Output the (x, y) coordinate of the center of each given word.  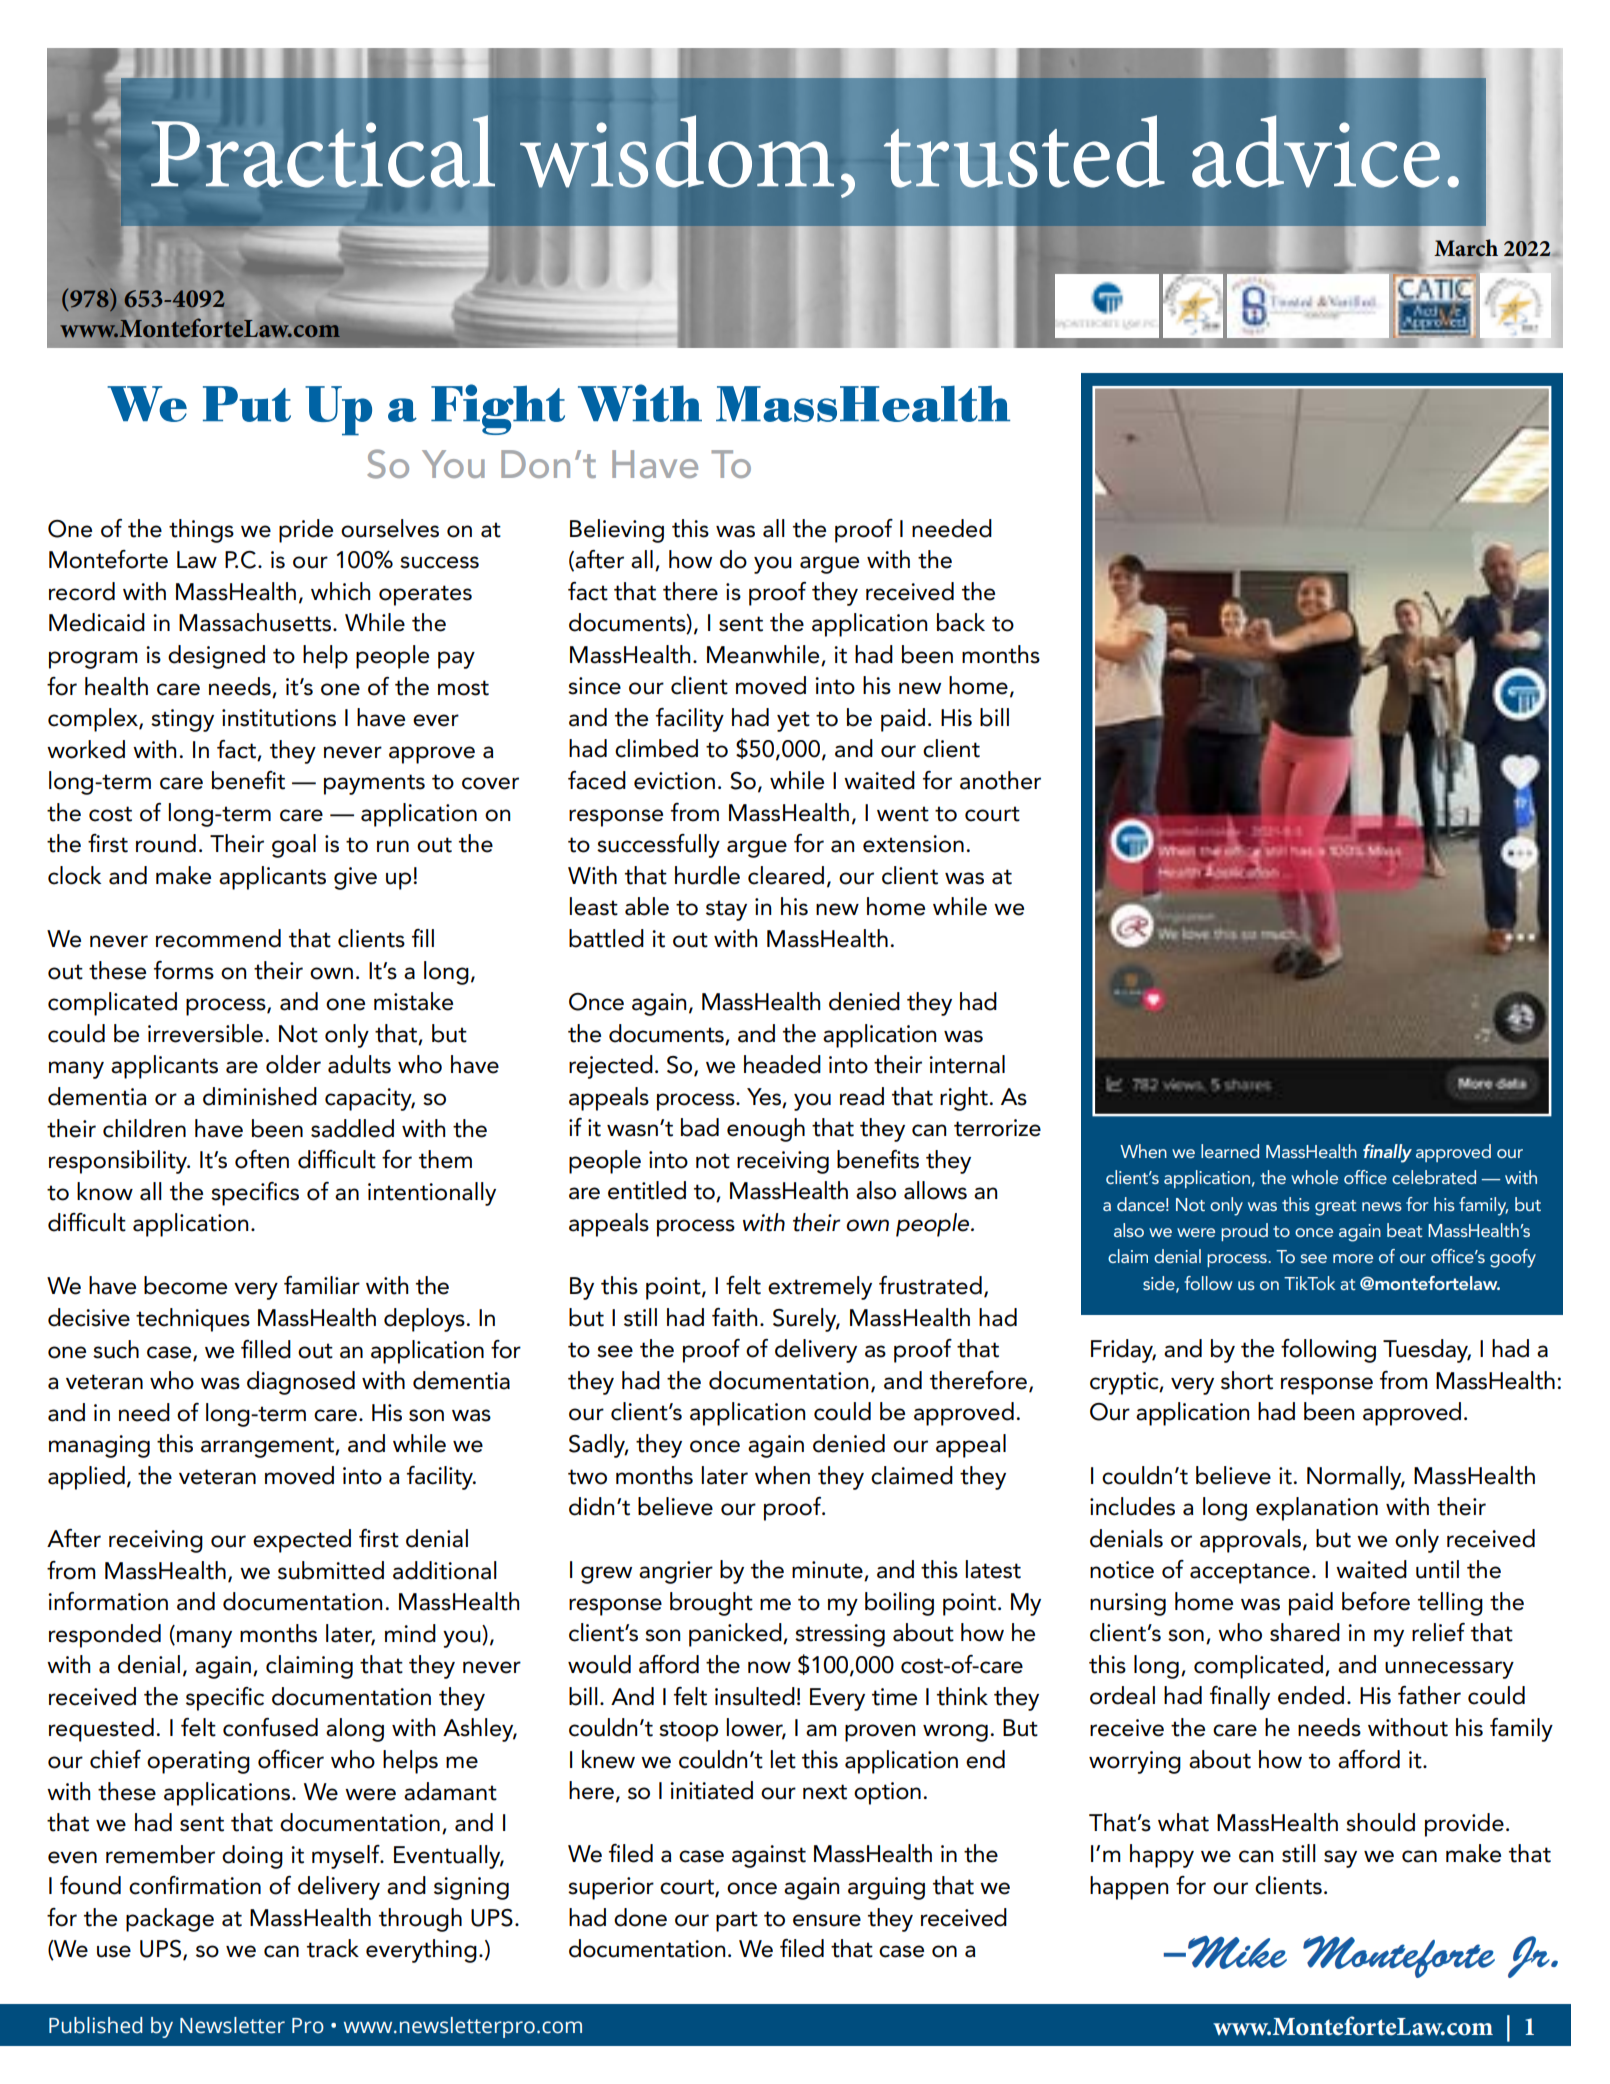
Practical (323, 151)
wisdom (677, 151)
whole (1314, 1177)
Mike (1236, 1952)
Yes (764, 1097)
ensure (827, 1920)
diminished (260, 1096)
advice (1316, 151)
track (333, 1948)
